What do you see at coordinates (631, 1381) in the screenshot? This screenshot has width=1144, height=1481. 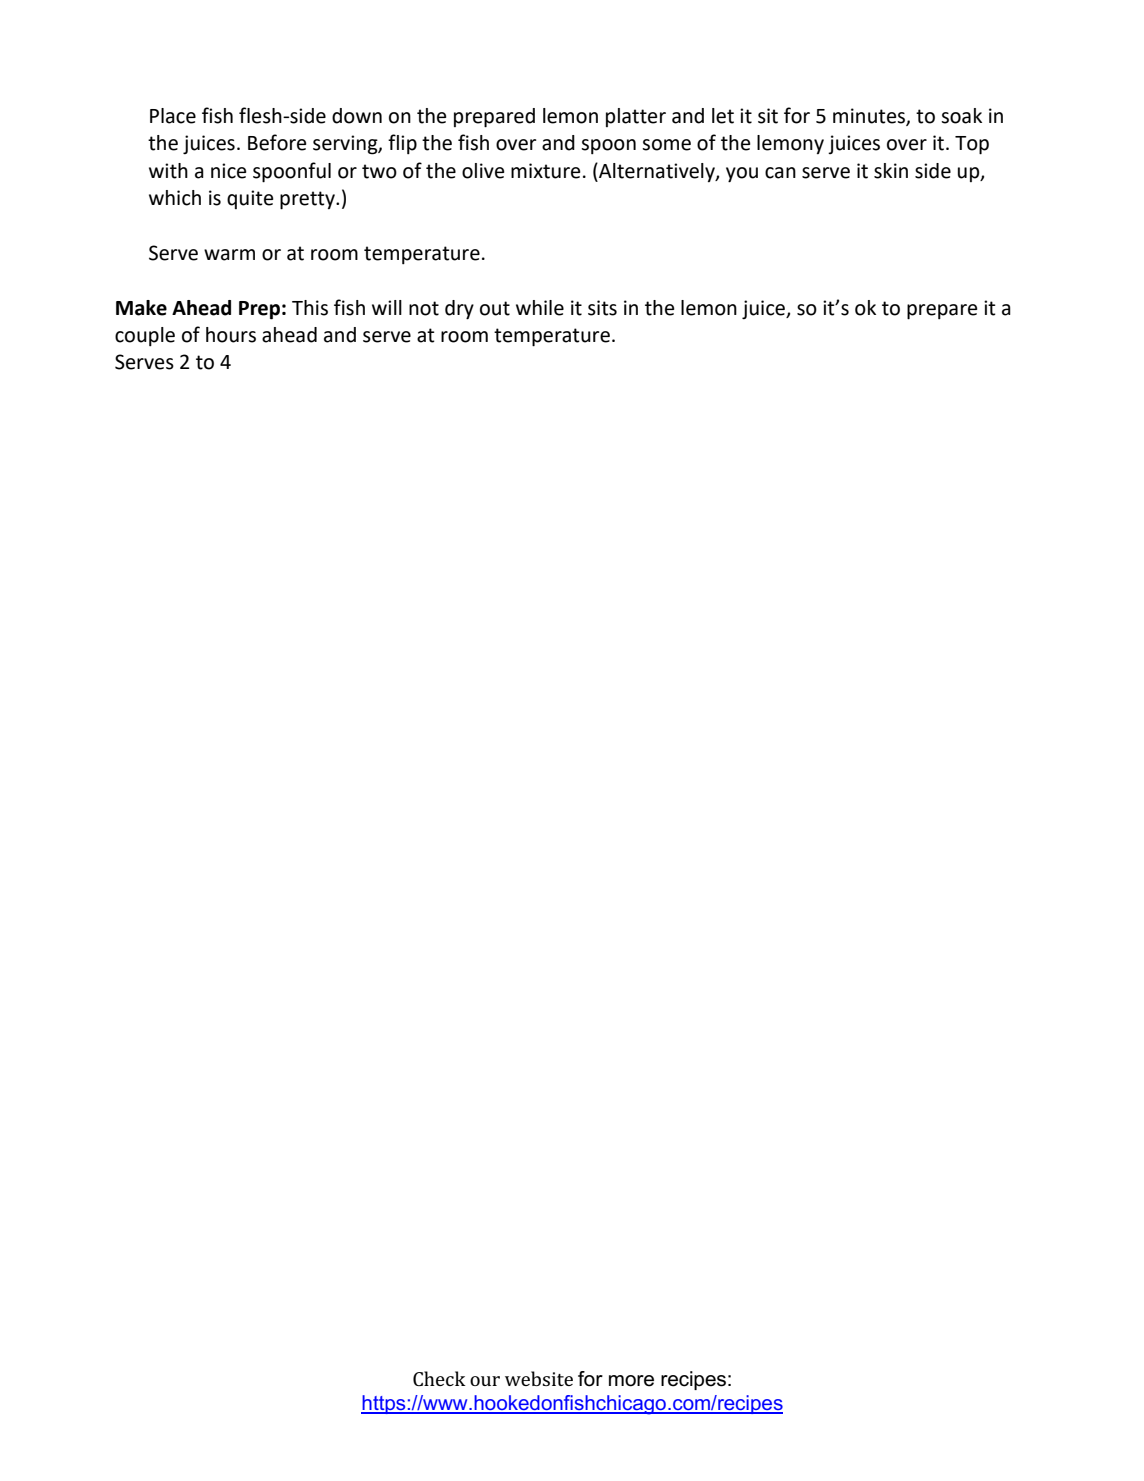 I see `more` at bounding box center [631, 1381].
